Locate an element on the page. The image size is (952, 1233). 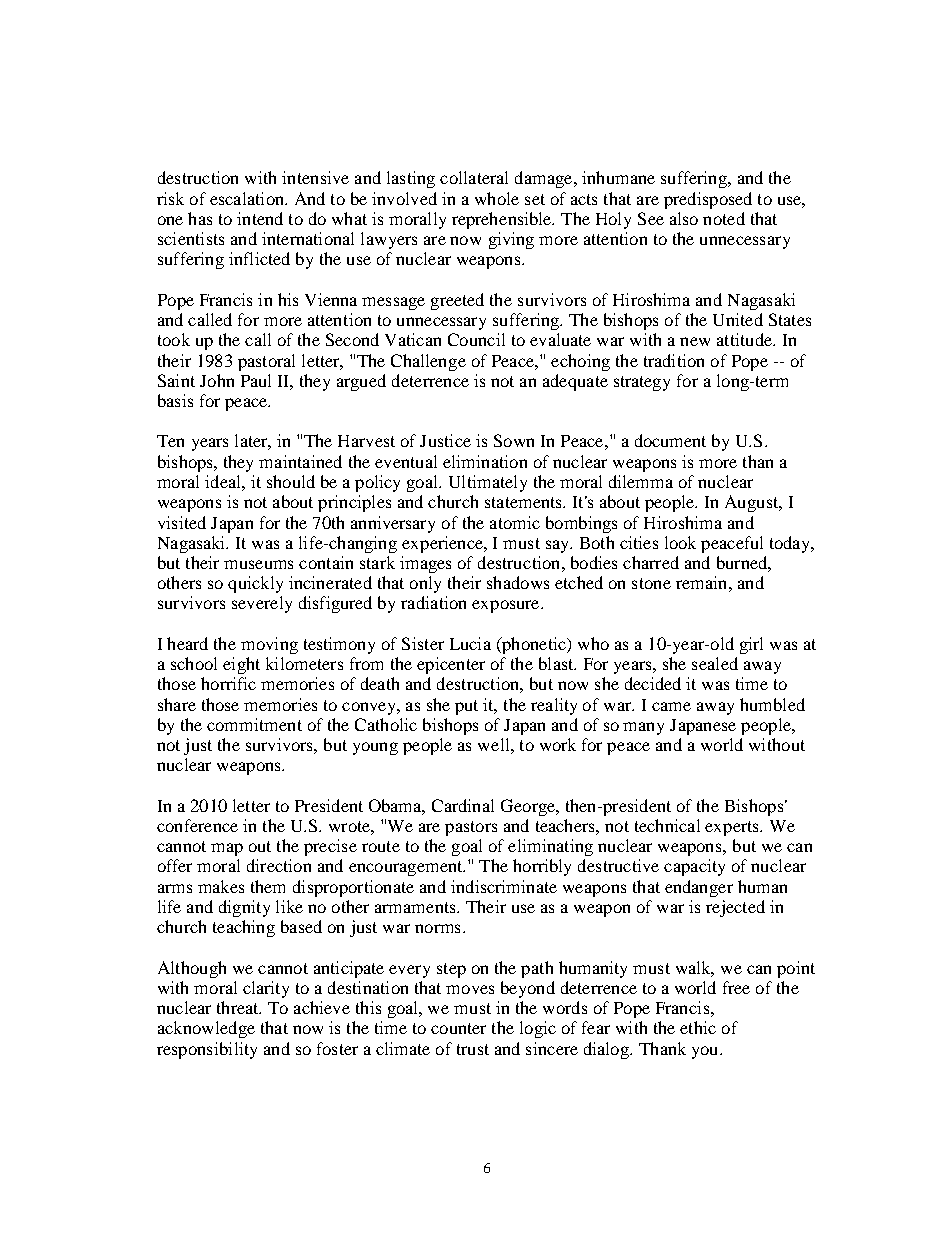
threat is located at coordinates (239, 1007).
